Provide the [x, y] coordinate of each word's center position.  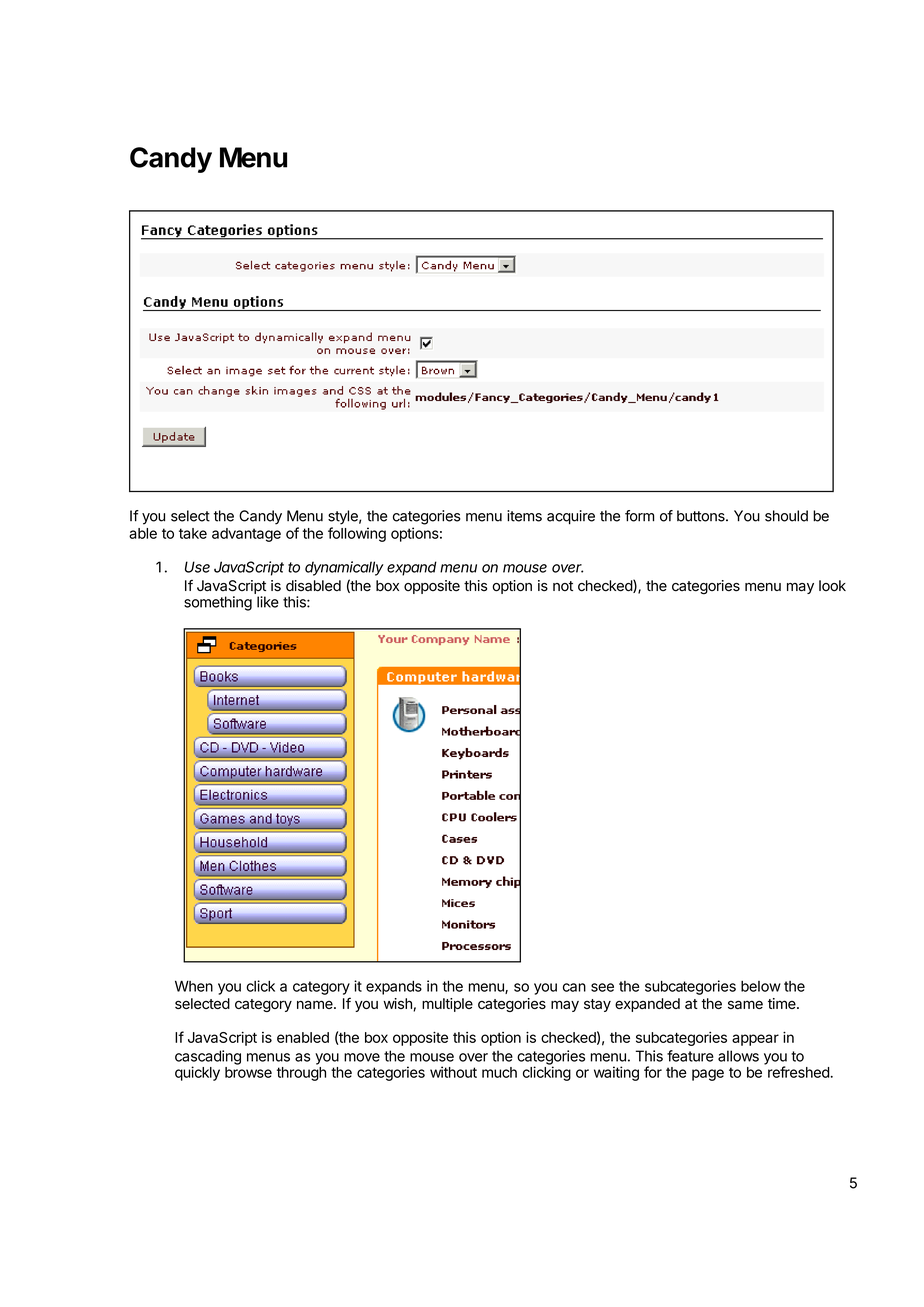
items [524, 516]
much [499, 1072]
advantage [246, 535]
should [786, 516]
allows [738, 1056]
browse [248, 1072]
